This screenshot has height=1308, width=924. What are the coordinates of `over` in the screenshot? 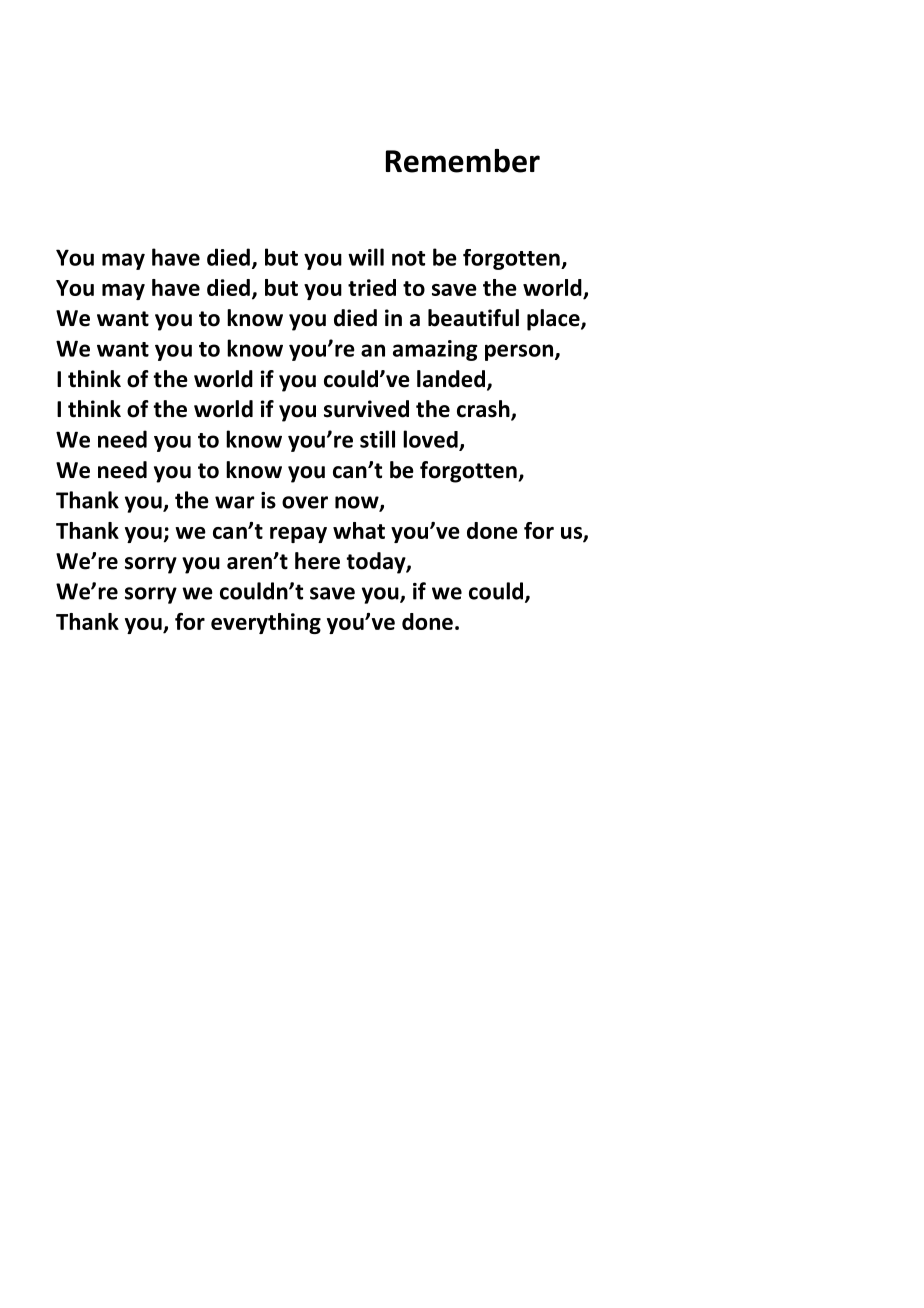 It's located at (305, 502).
